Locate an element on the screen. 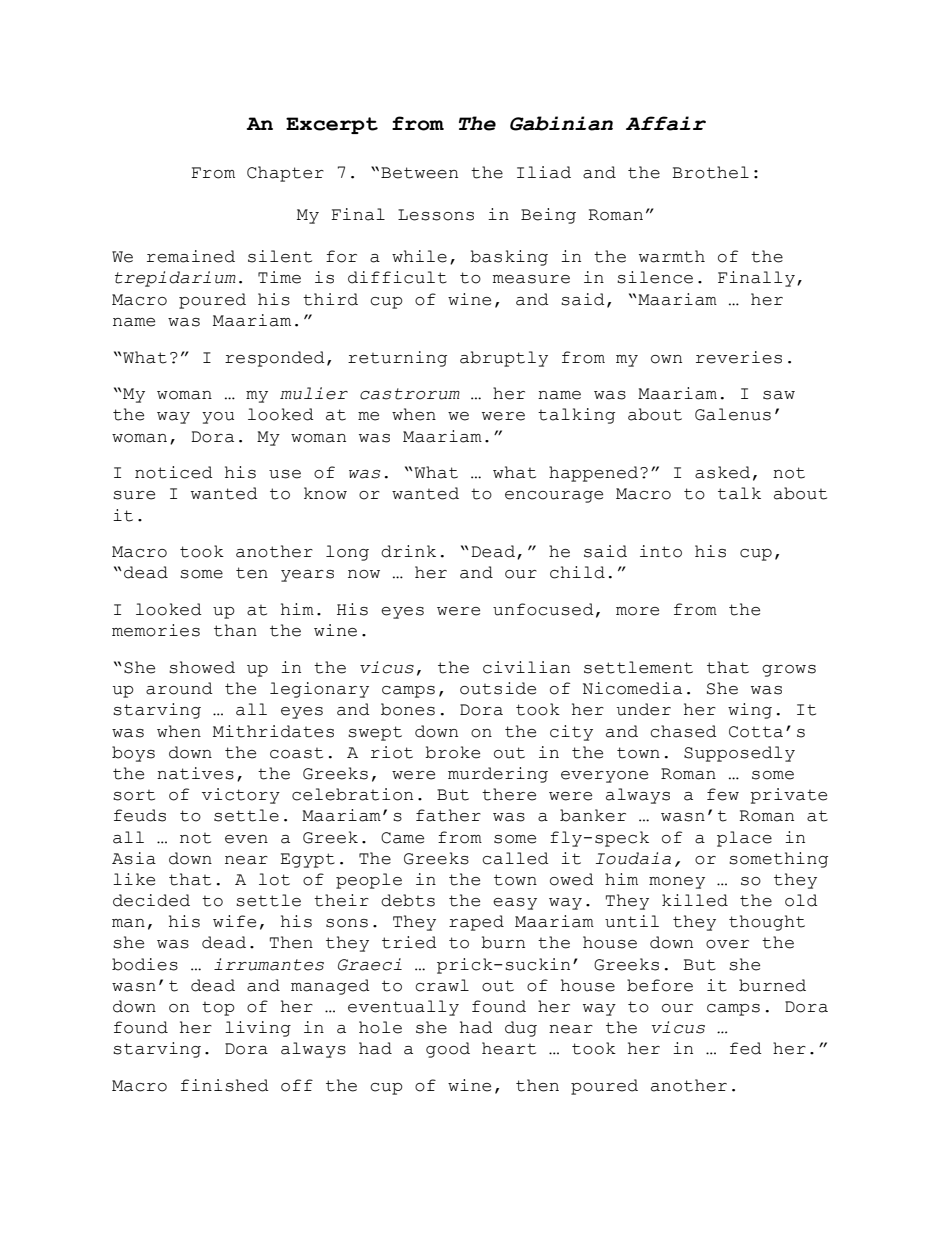 This screenshot has width=952, height=1233. than is located at coordinates (235, 630).
